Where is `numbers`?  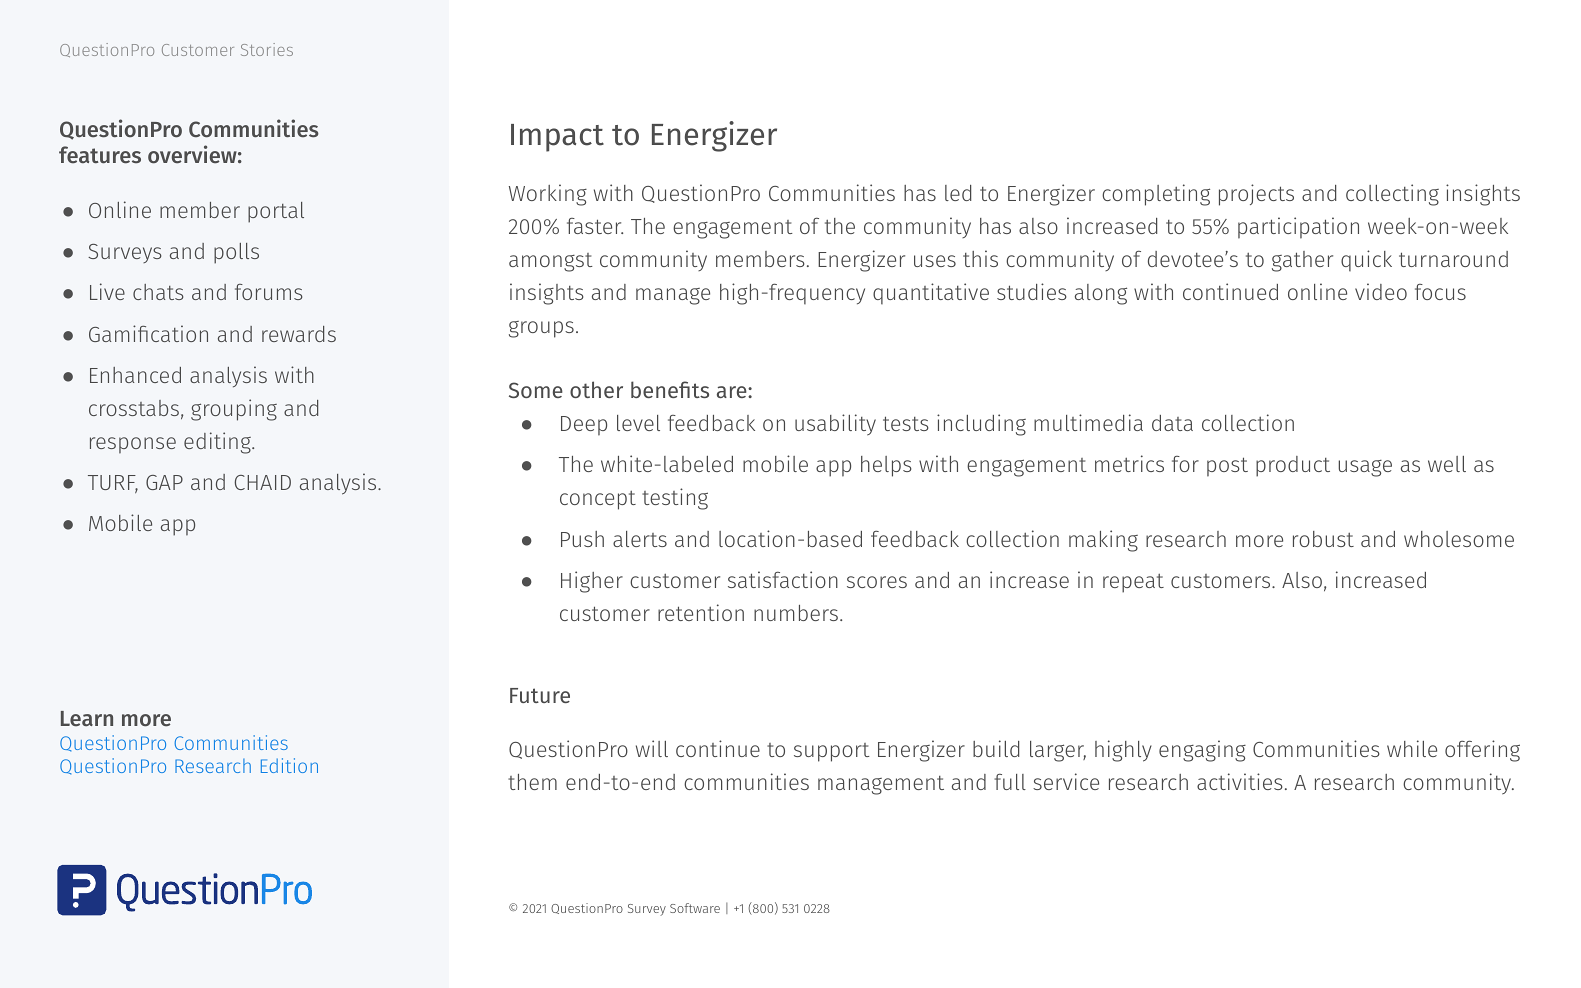 numbers is located at coordinates (796, 613).
